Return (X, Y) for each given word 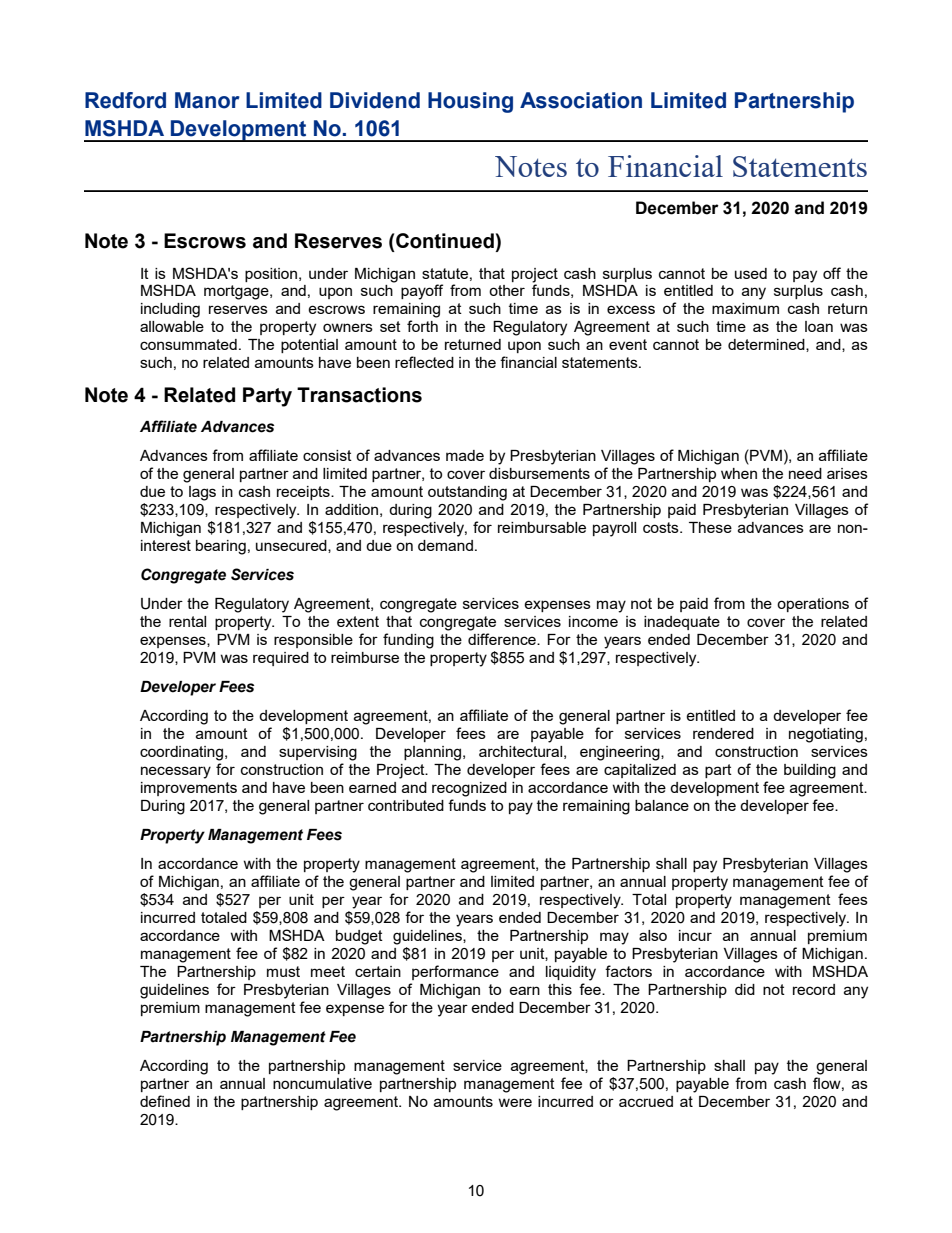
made (465, 455)
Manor (207, 100)
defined (165, 1101)
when (739, 473)
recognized (469, 789)
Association (581, 100)
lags (202, 493)
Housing (470, 102)
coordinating (183, 753)
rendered (723, 733)
